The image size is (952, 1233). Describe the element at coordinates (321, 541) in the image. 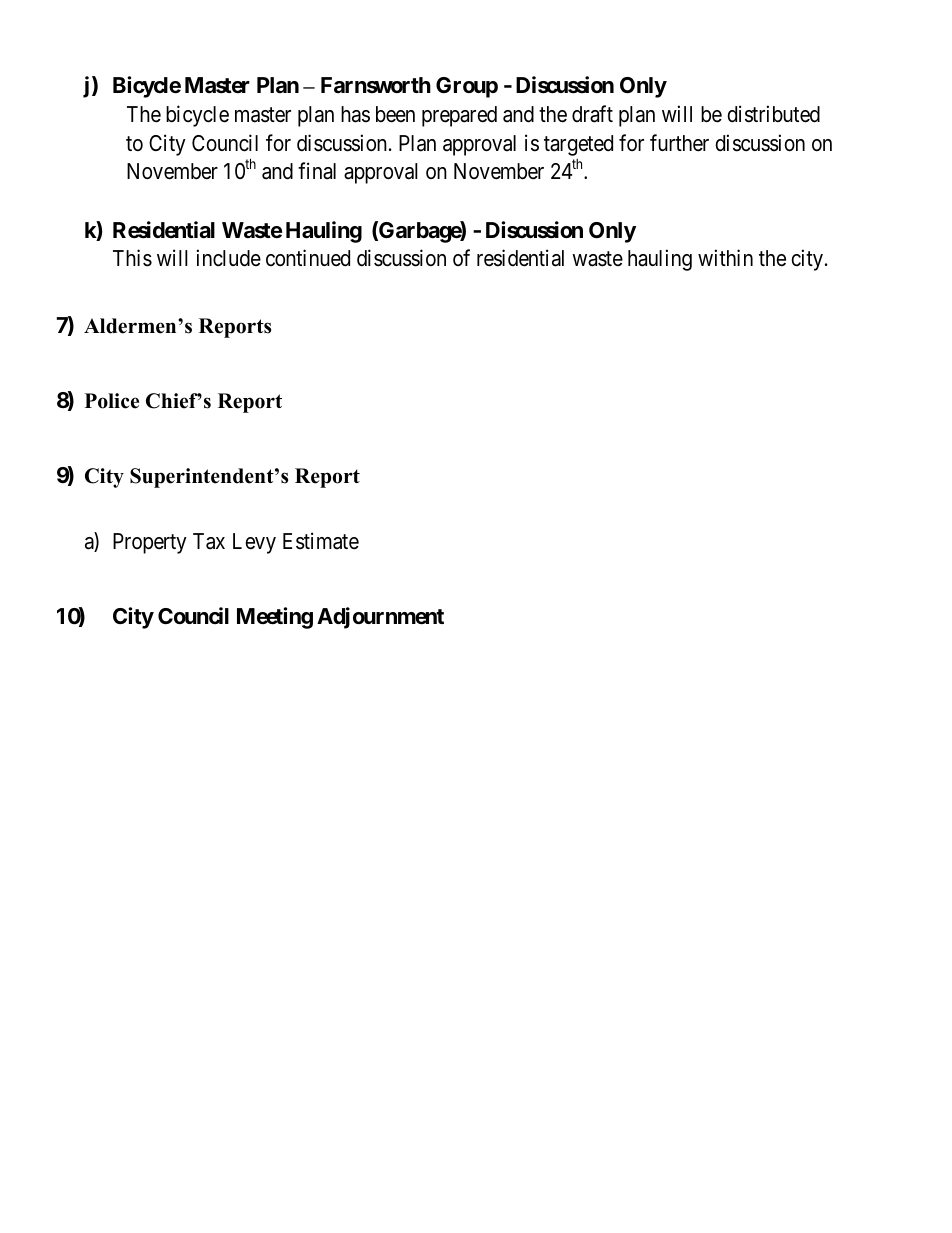

I see `Estimate` at that location.
